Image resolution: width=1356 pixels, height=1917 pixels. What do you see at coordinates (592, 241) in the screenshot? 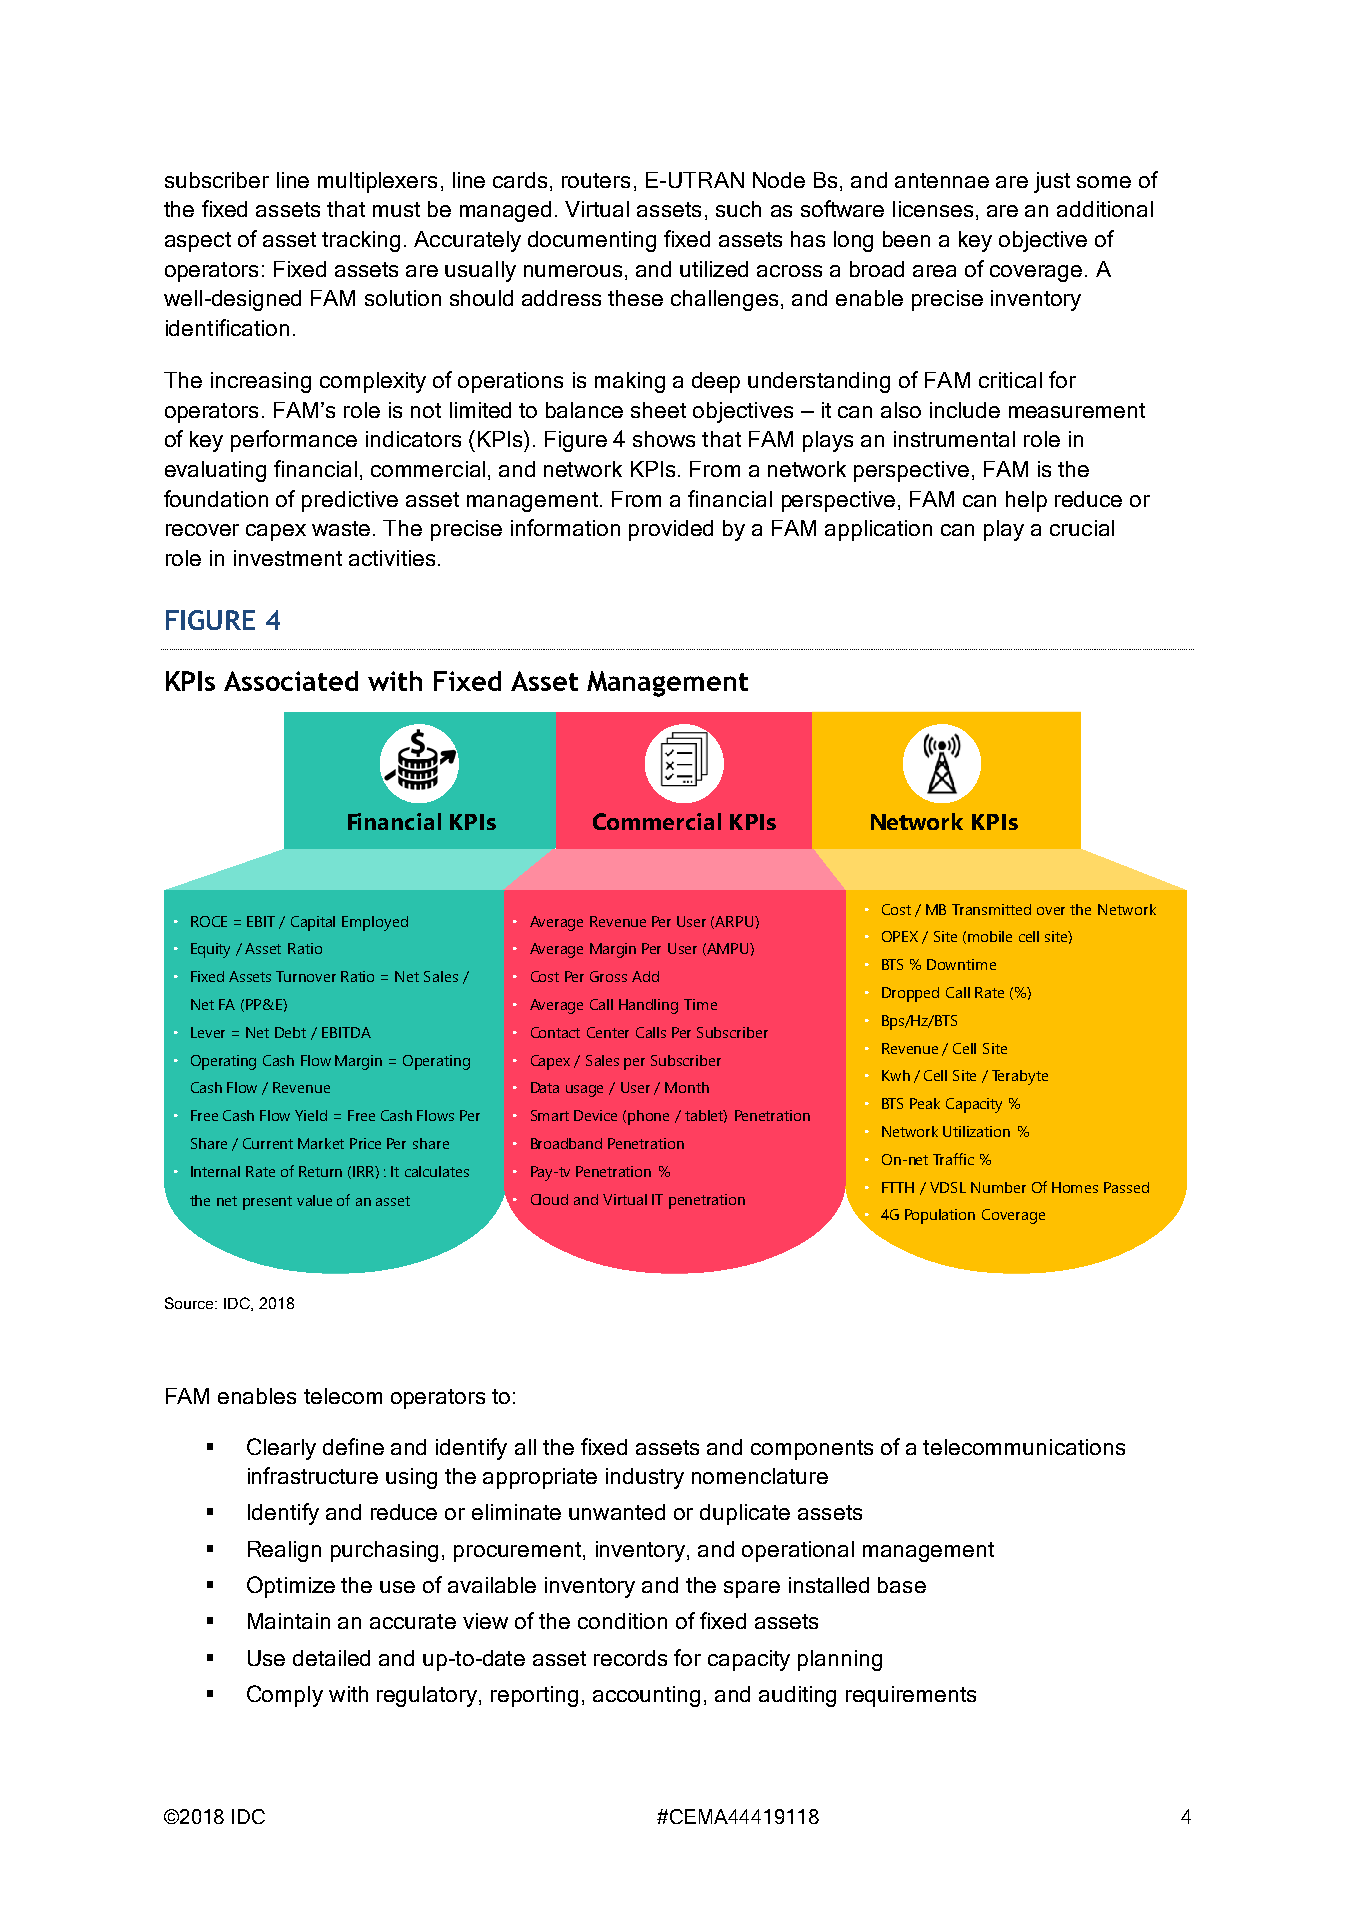
I see `documenting` at bounding box center [592, 241].
